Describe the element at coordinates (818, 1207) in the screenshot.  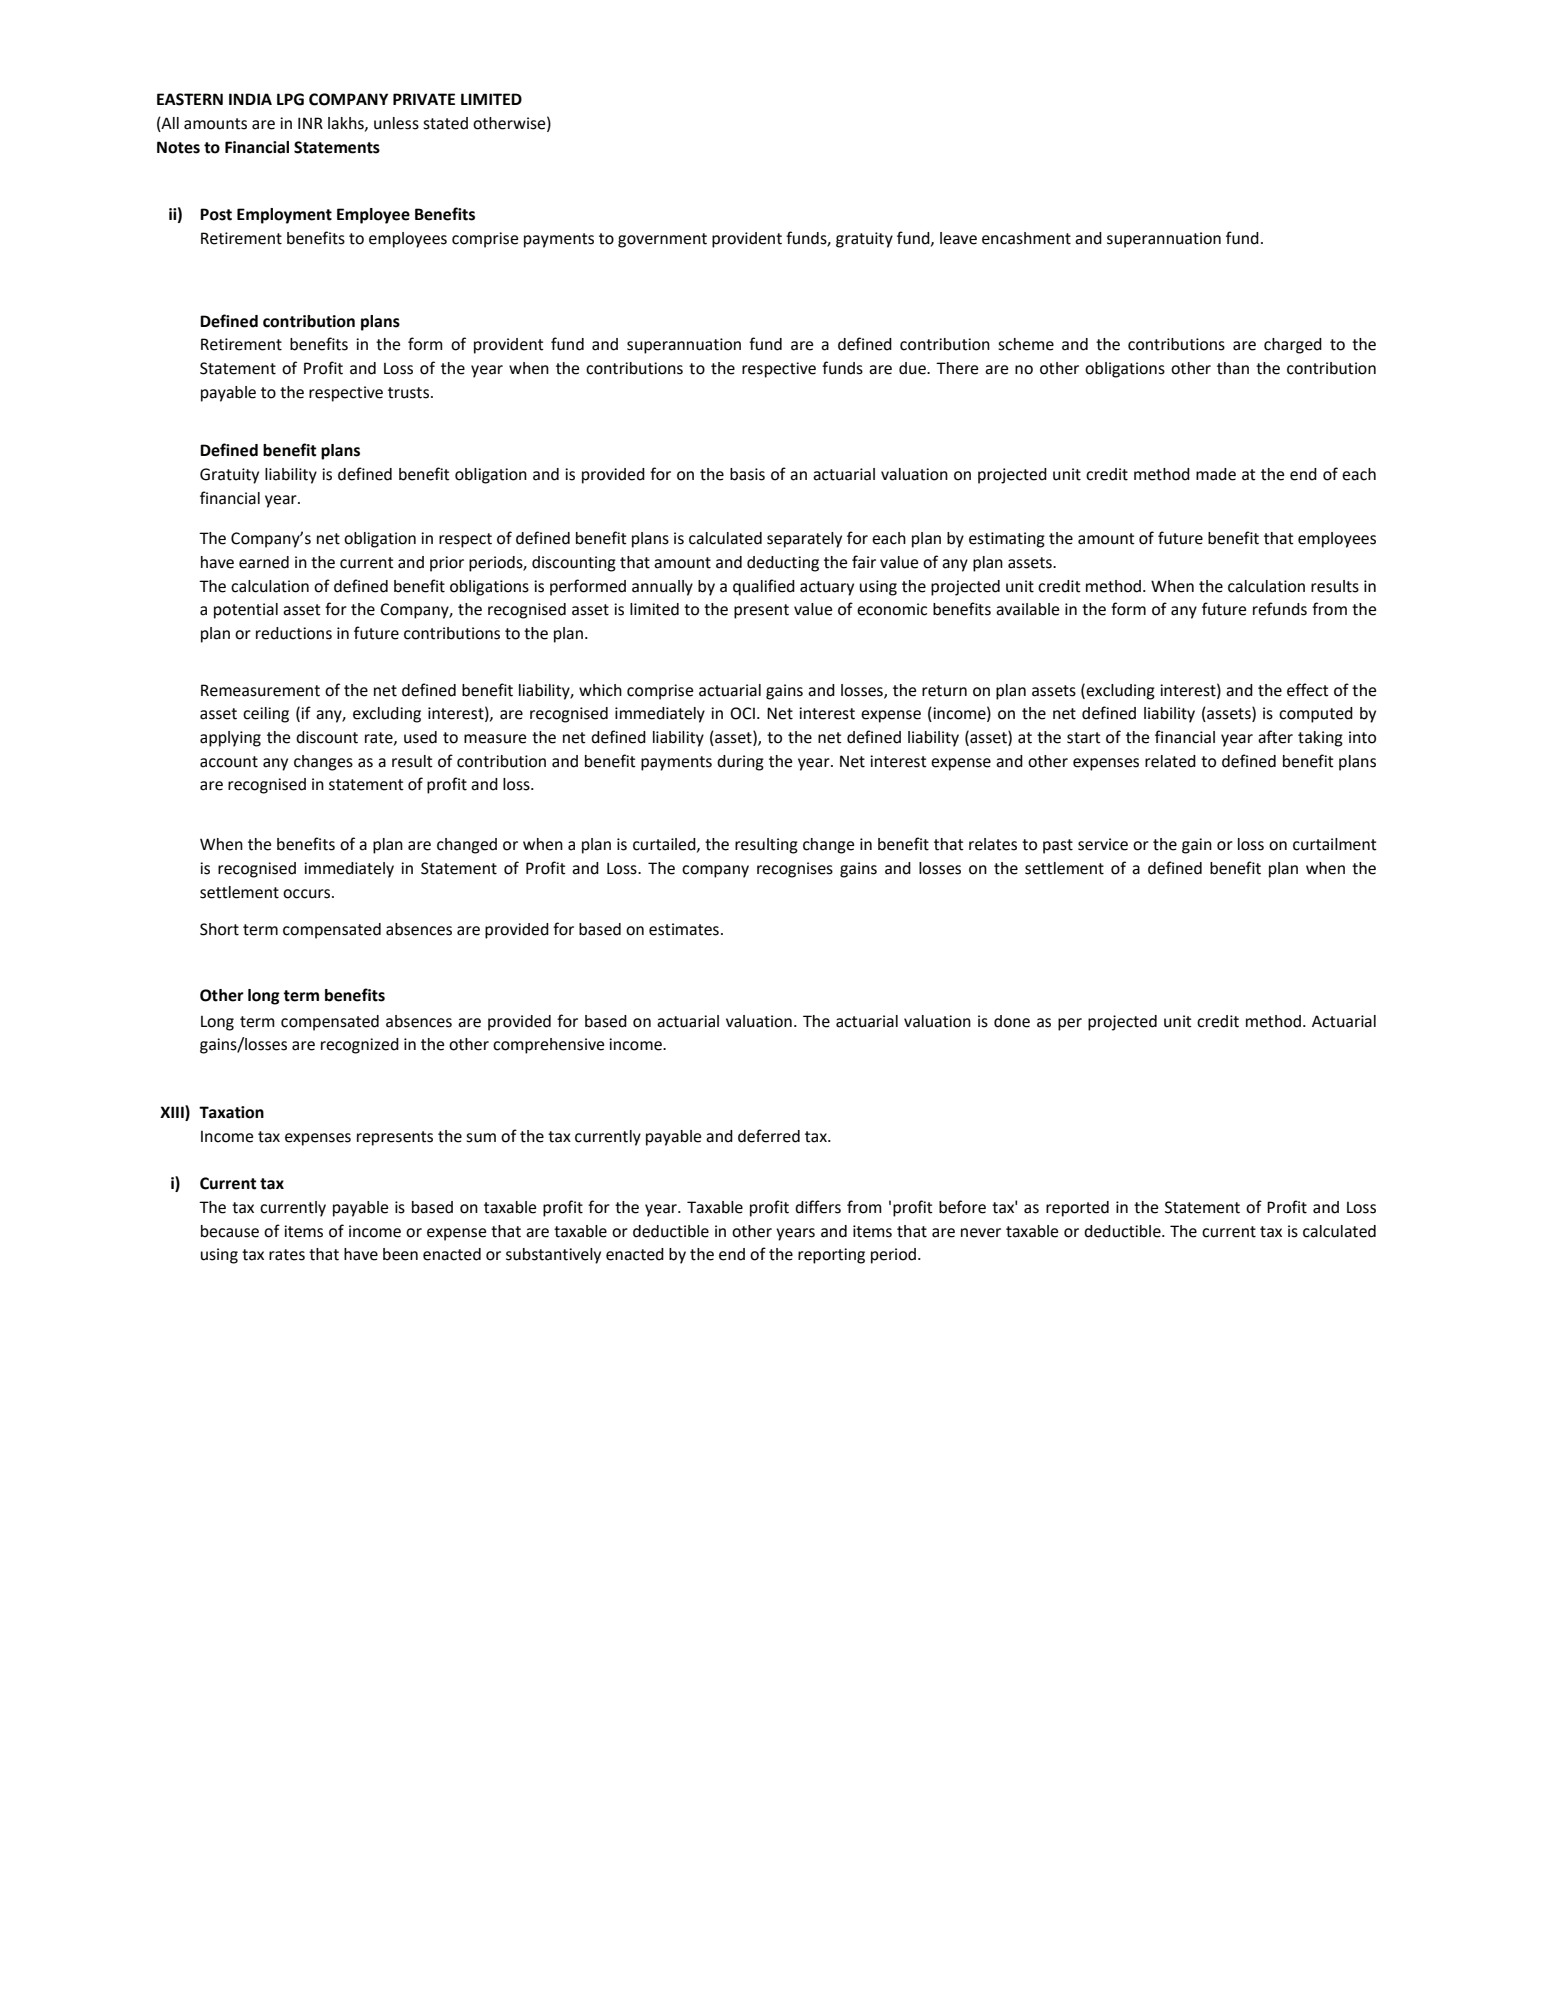
I see `differs` at that location.
